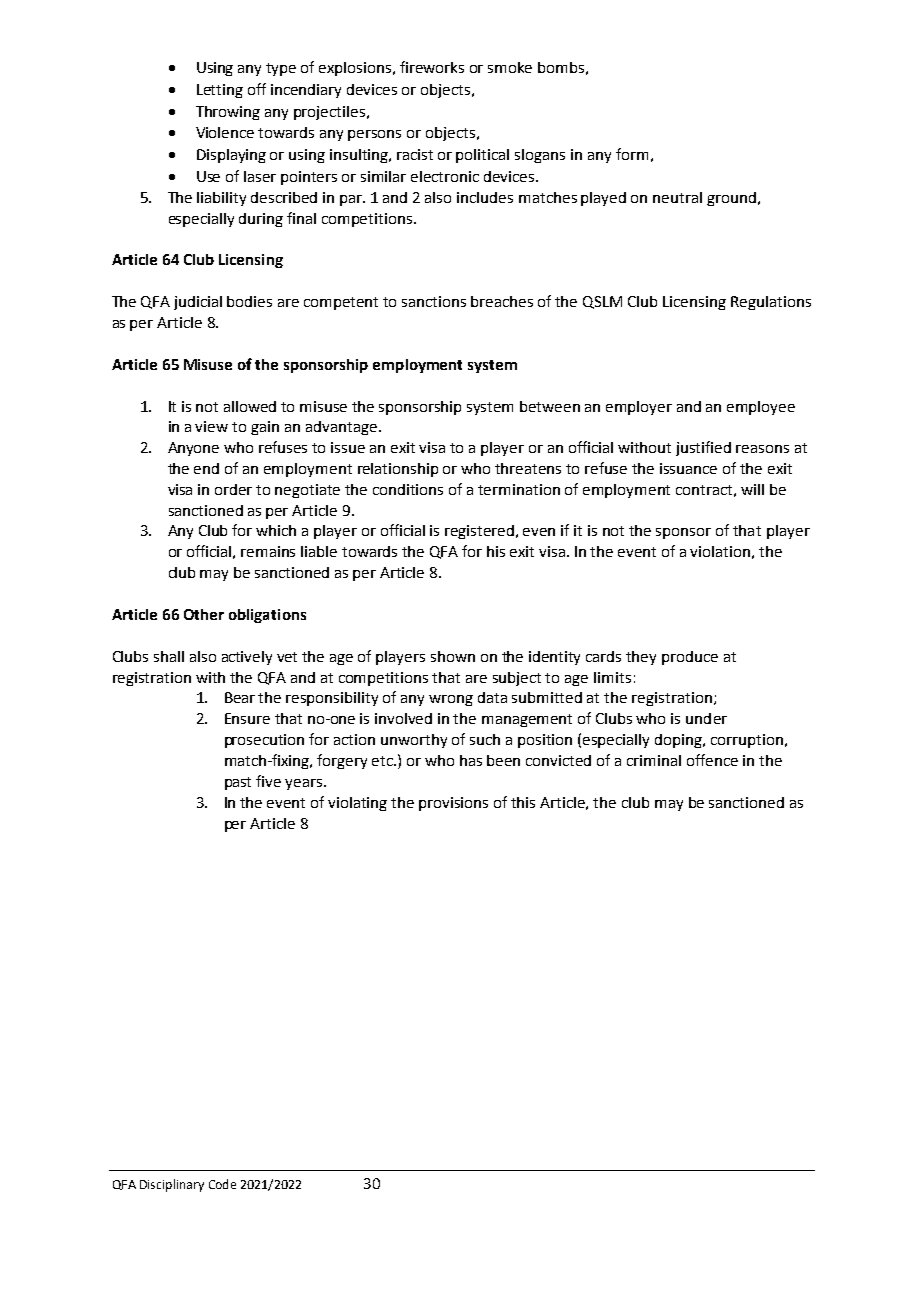  Describe the element at coordinates (238, 783) in the document. I see `past` at that location.
